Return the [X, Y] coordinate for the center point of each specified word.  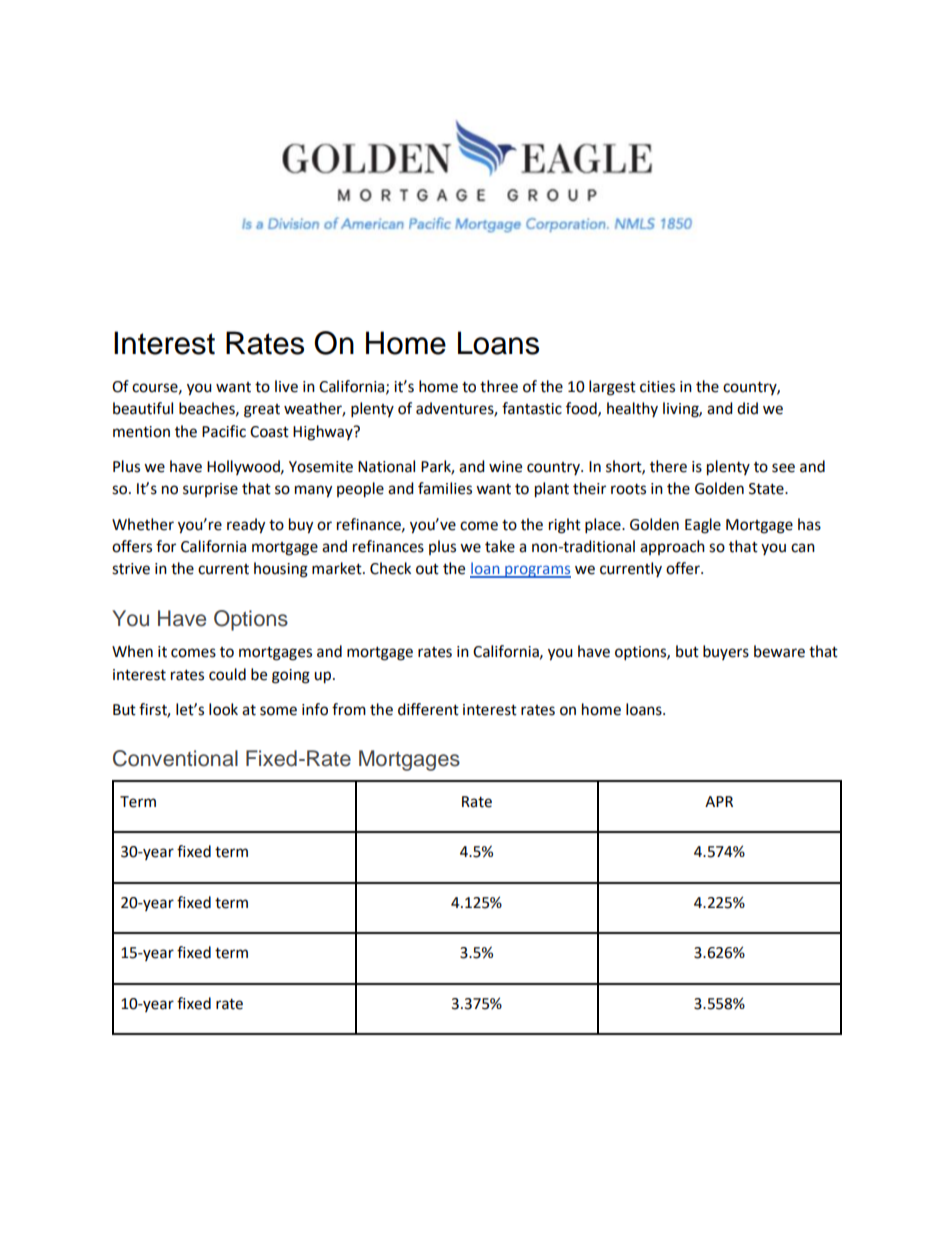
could [227, 674]
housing [281, 570]
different [428, 709]
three [499, 386]
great [262, 411]
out [427, 569]
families [445, 488]
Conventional [175, 758]
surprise [210, 490]
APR [719, 801]
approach [672, 547]
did [747, 408]
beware [779, 651]
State [767, 489]
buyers [726, 652]
